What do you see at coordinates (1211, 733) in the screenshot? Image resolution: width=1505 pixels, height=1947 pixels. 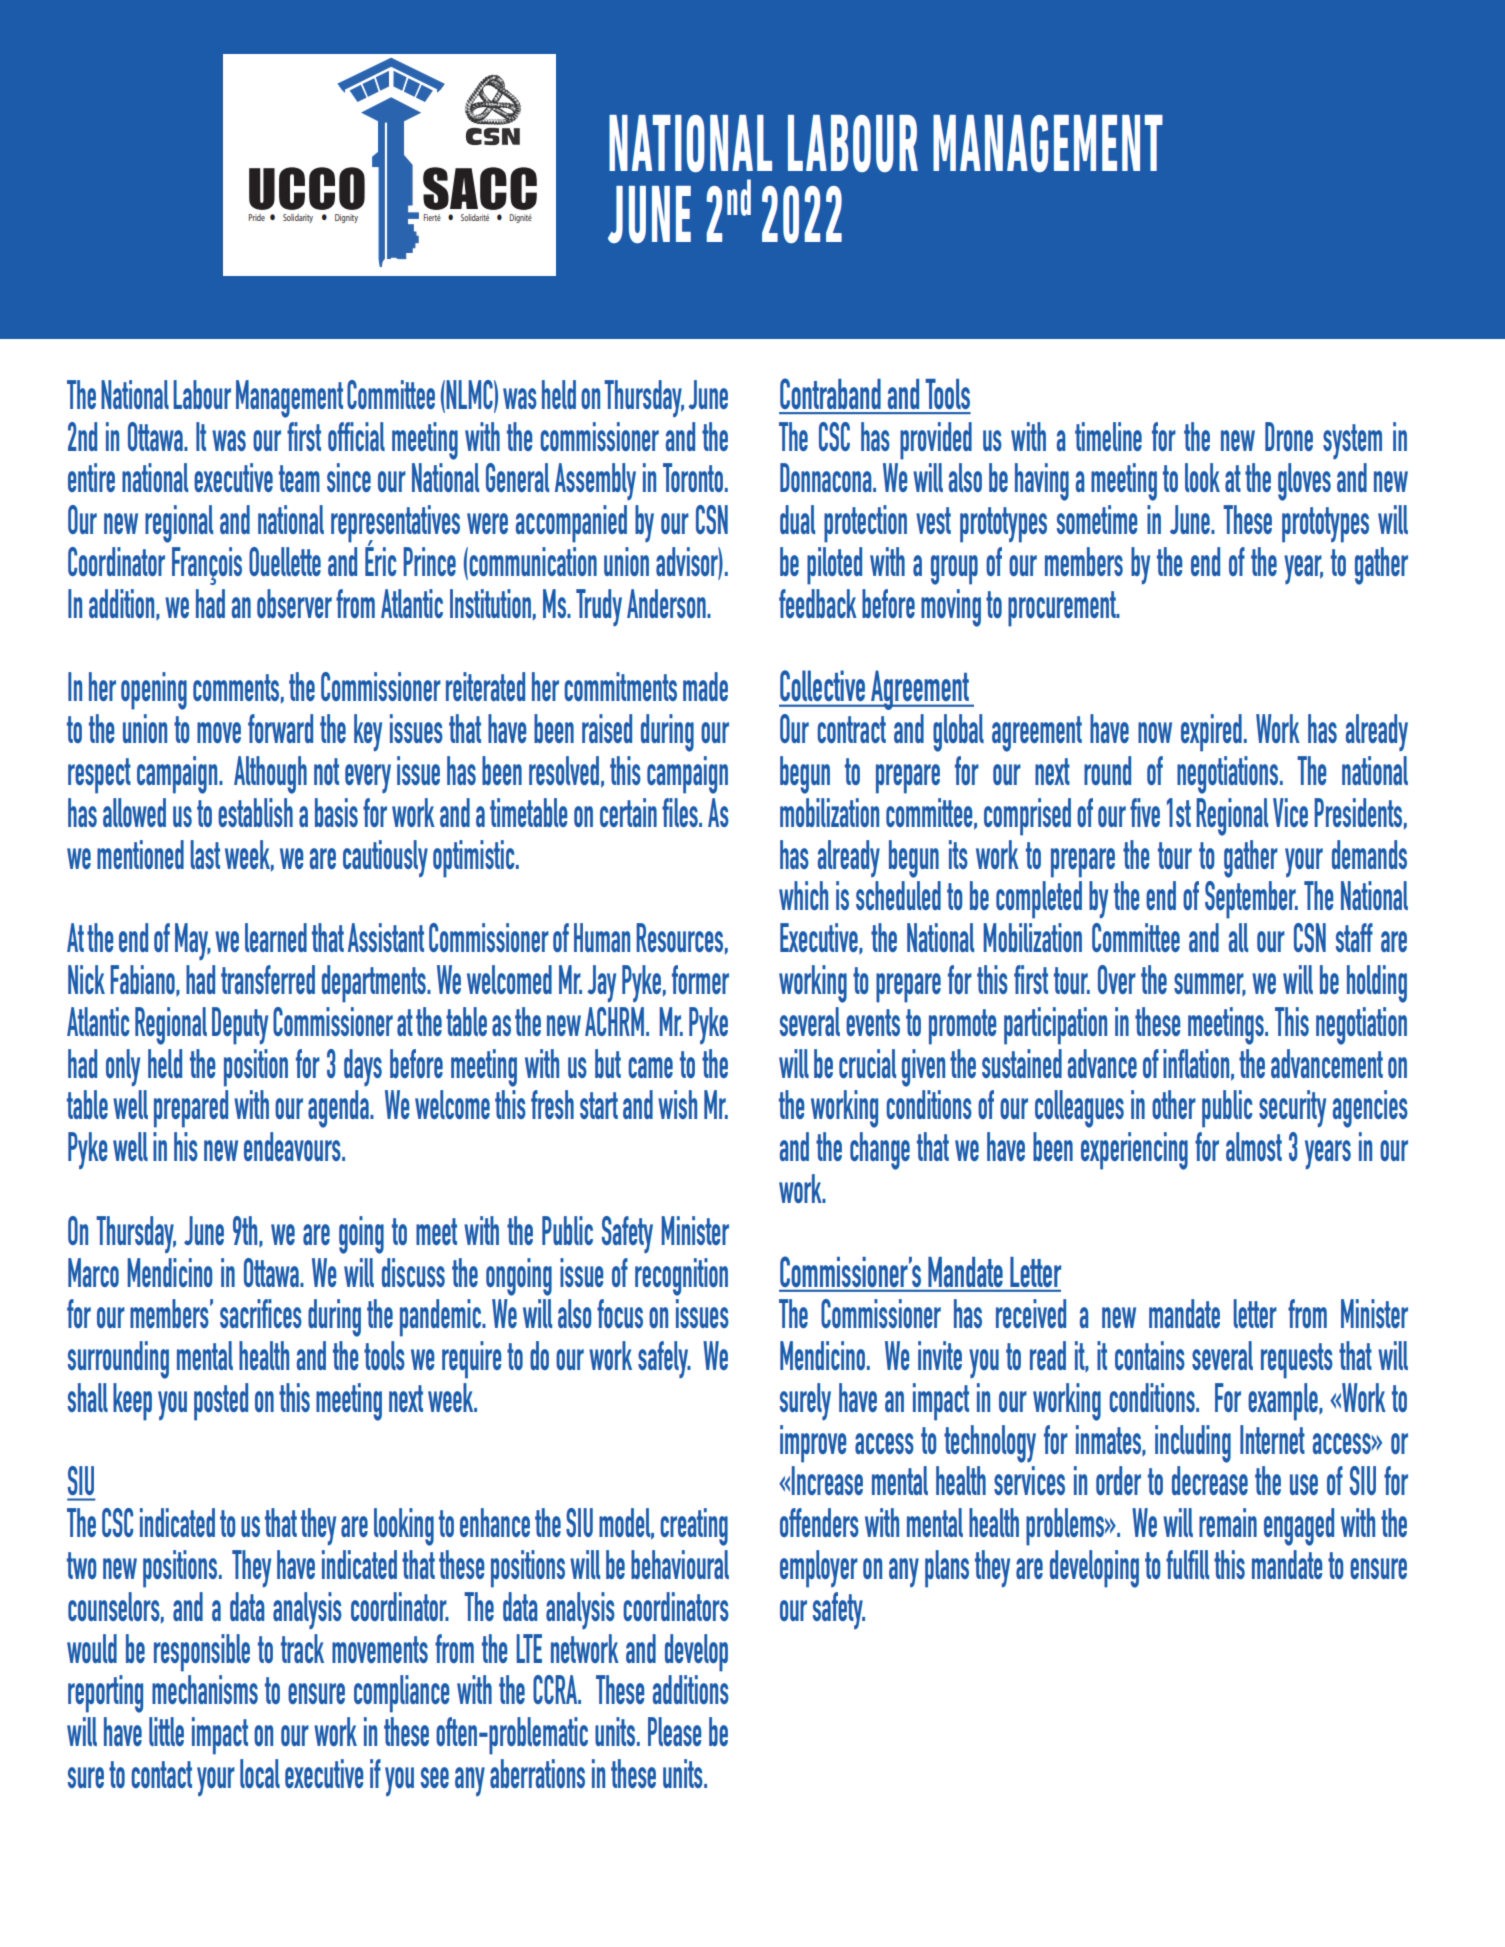 I see `expired` at bounding box center [1211, 733].
